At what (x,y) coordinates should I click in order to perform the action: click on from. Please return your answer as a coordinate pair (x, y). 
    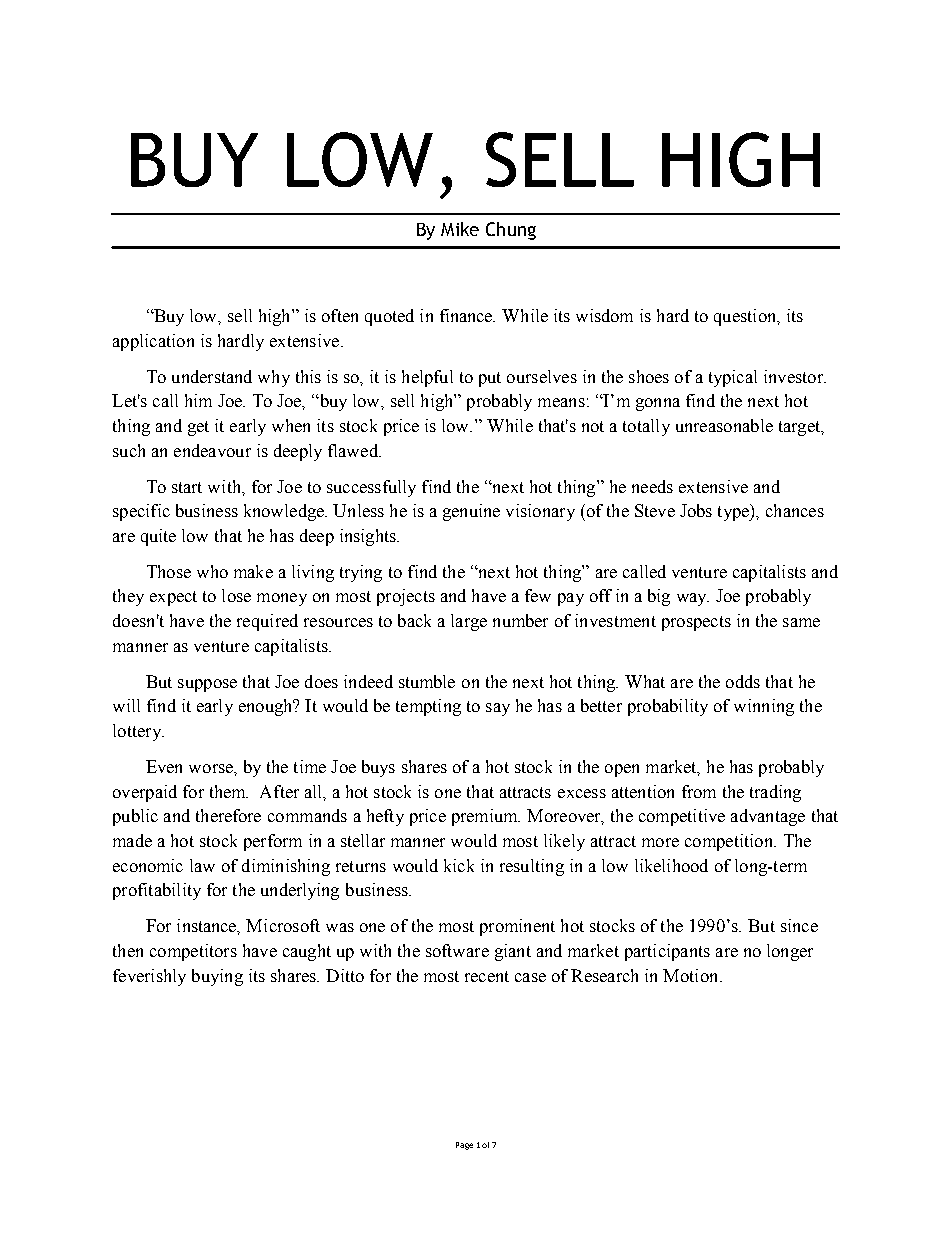
    Looking at the image, I should click on (699, 791).
